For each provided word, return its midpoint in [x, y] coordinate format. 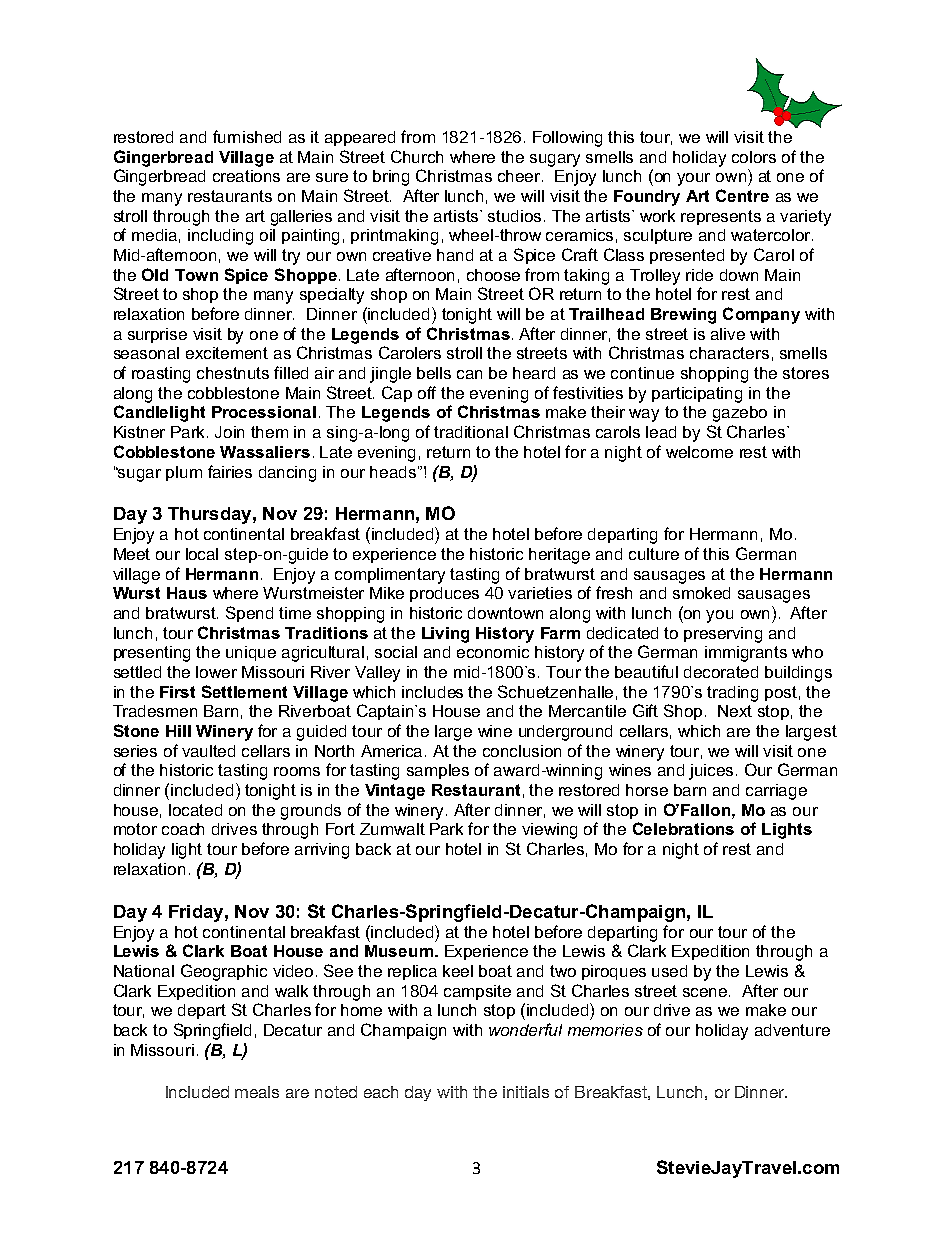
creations [246, 176]
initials [526, 1092]
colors [754, 157]
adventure [792, 1030]
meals [257, 1092]
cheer [520, 176]
